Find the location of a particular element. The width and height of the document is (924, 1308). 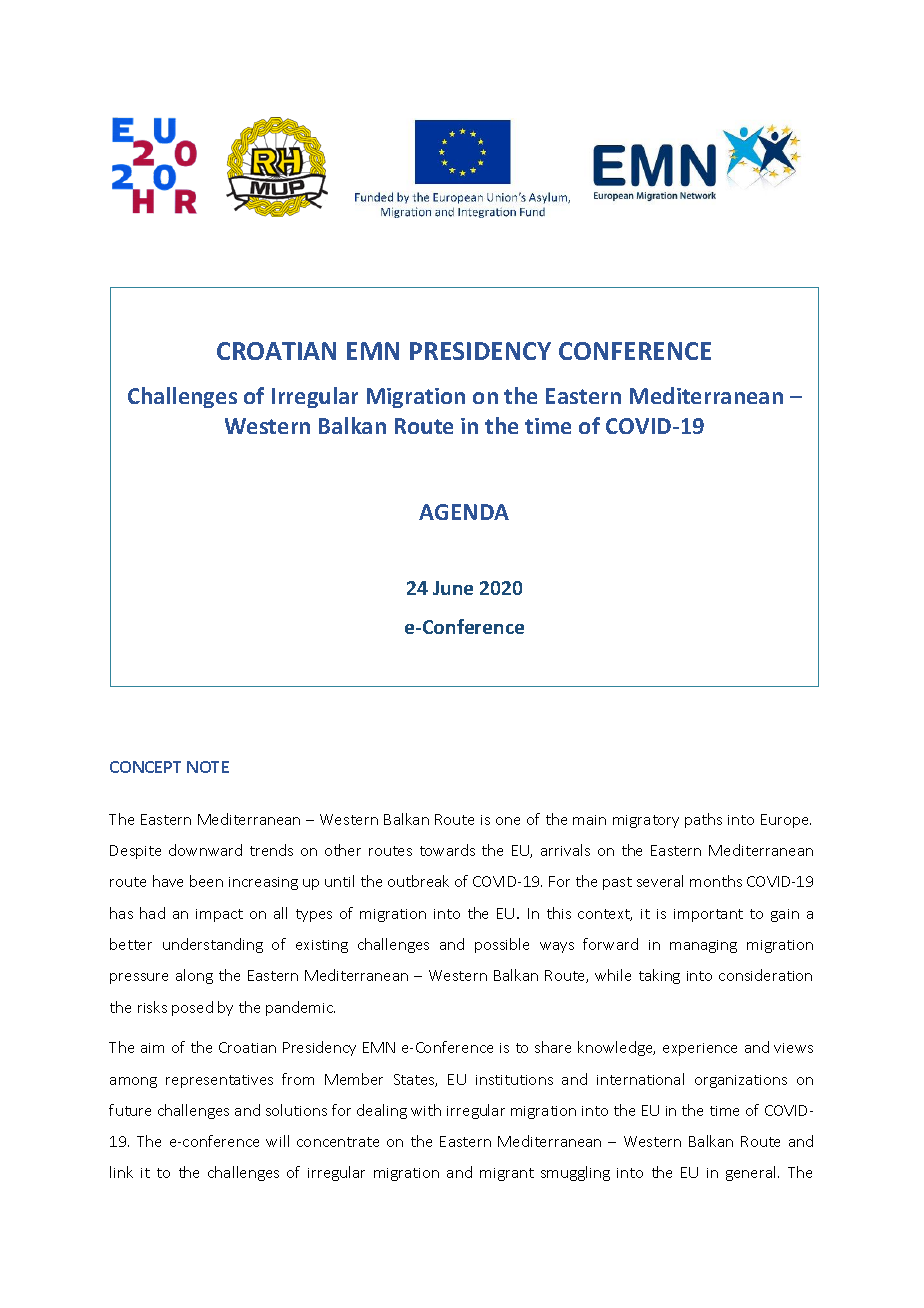

understanding is located at coordinates (213, 945).
